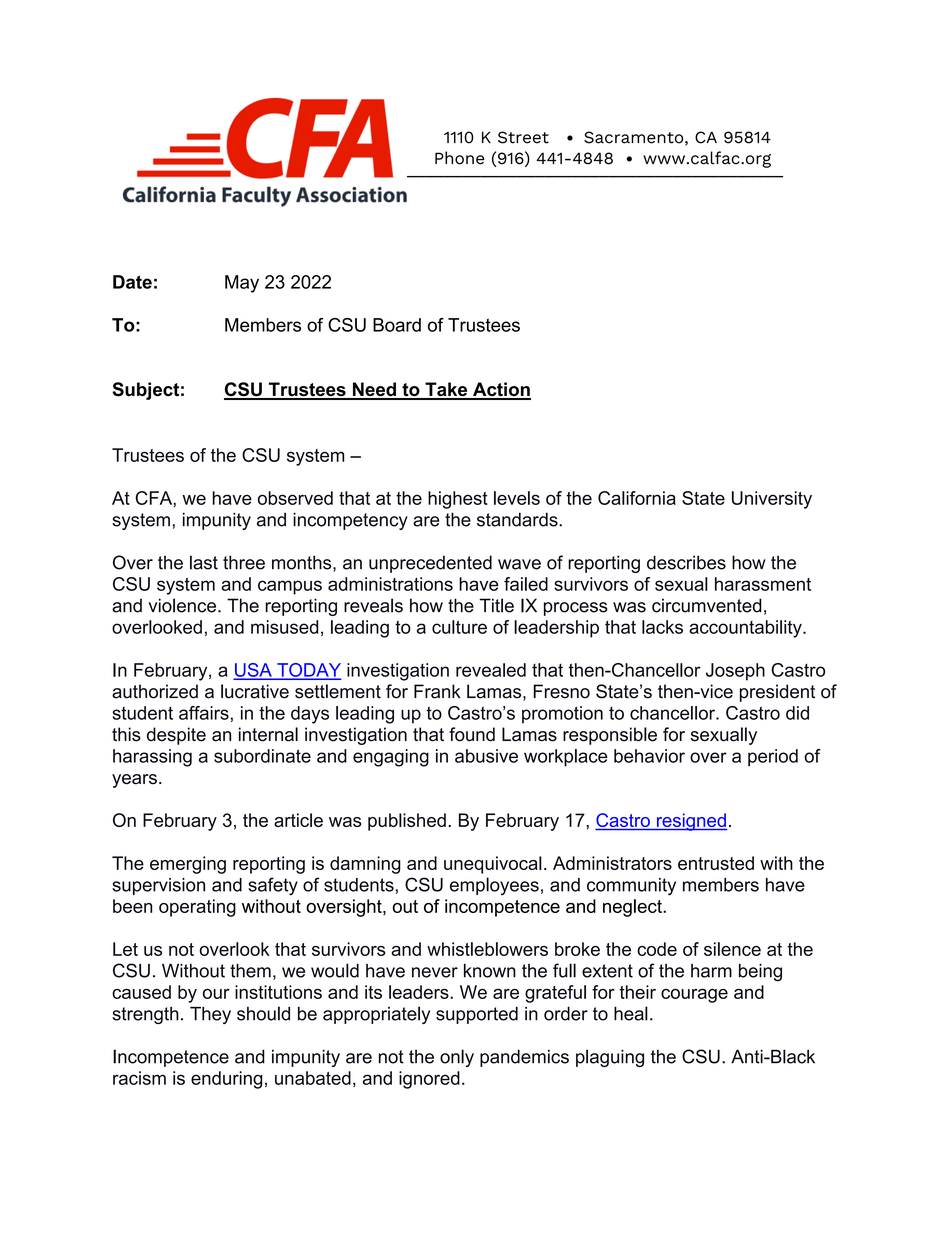 The height and width of the image is (1233, 952). What do you see at coordinates (397, 325) in the image?
I see `Board` at bounding box center [397, 325].
